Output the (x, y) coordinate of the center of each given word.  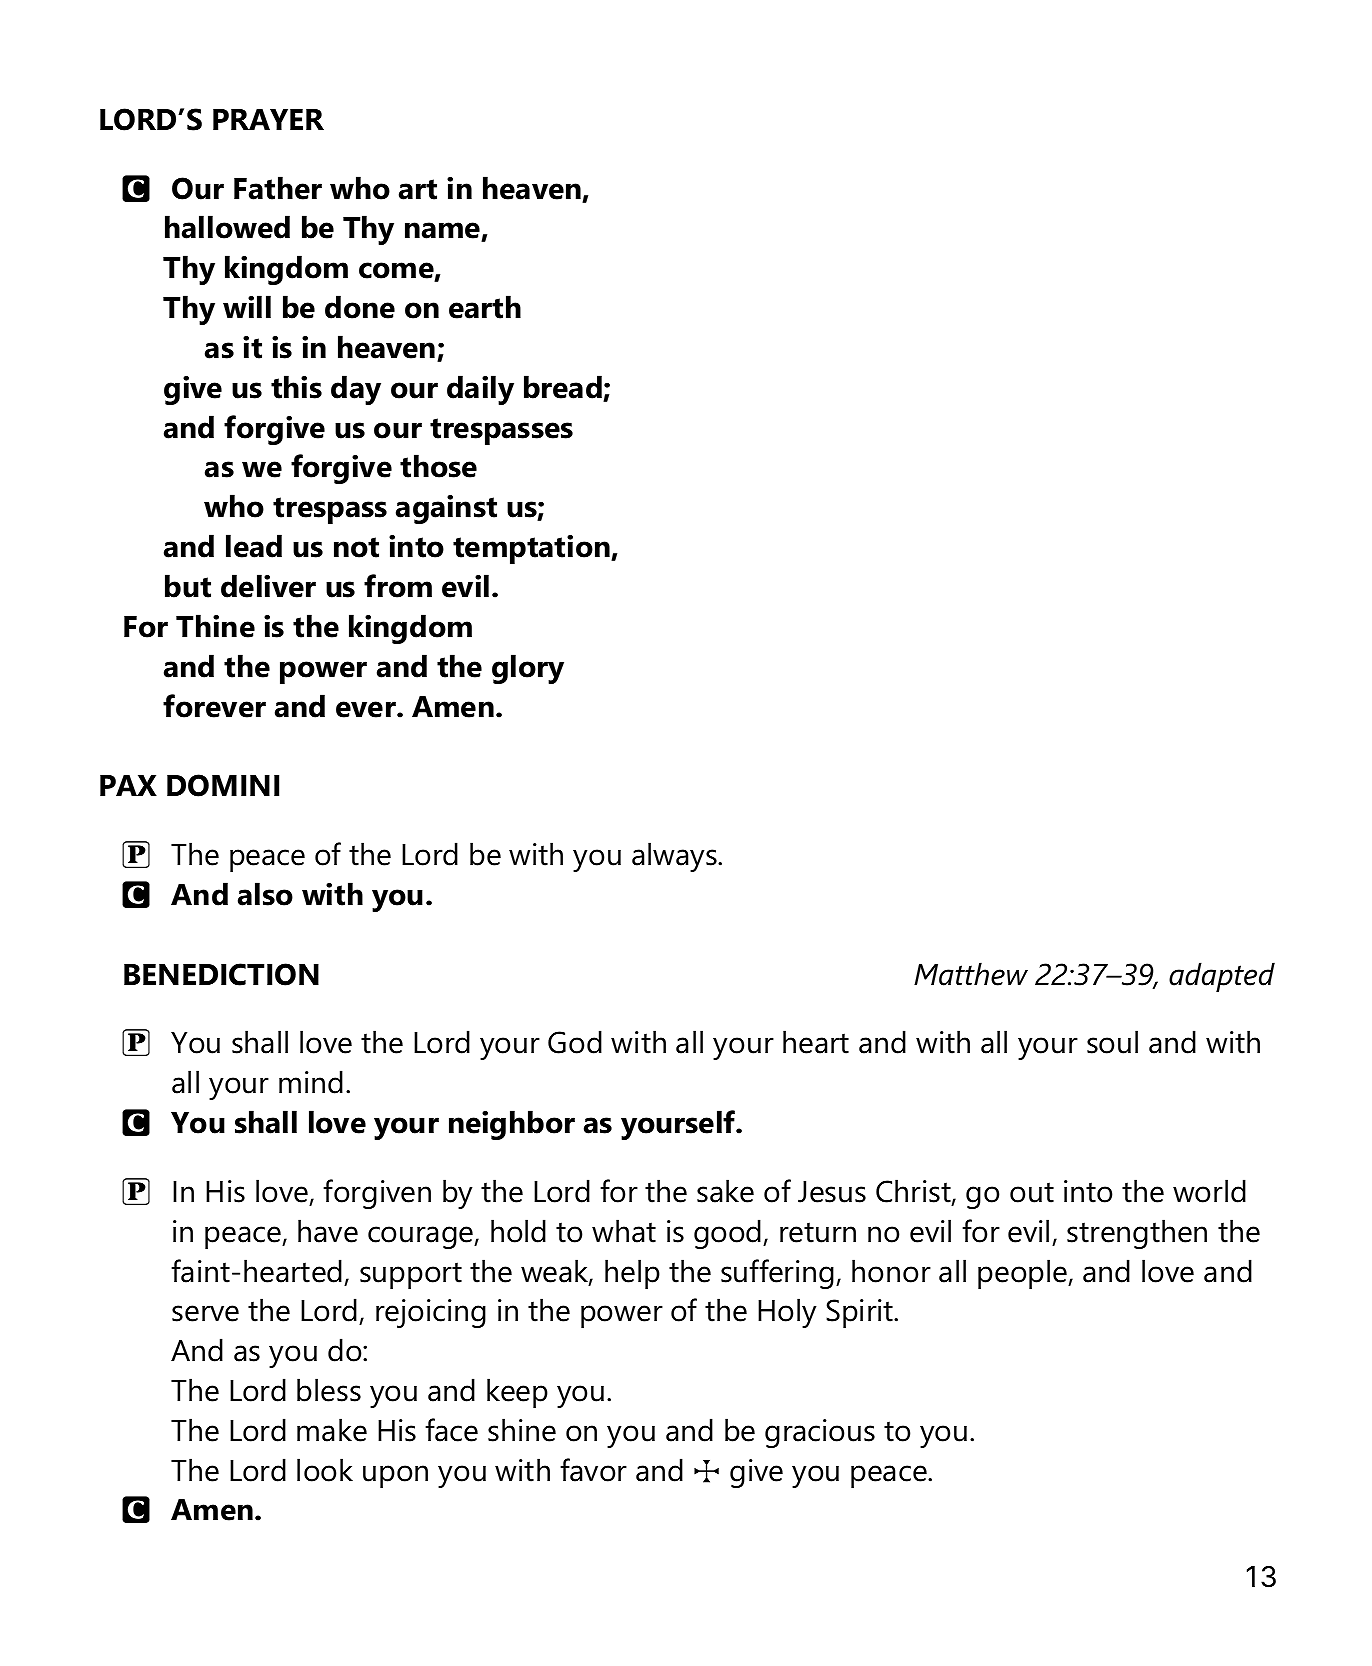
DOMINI (223, 785)
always (675, 857)
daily (480, 390)
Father (278, 188)
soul (1112, 1042)
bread (563, 387)
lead (254, 546)
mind (311, 1082)
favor (593, 1470)
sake (725, 1191)
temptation (532, 549)
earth (485, 307)
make (332, 1430)
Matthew (971, 974)
